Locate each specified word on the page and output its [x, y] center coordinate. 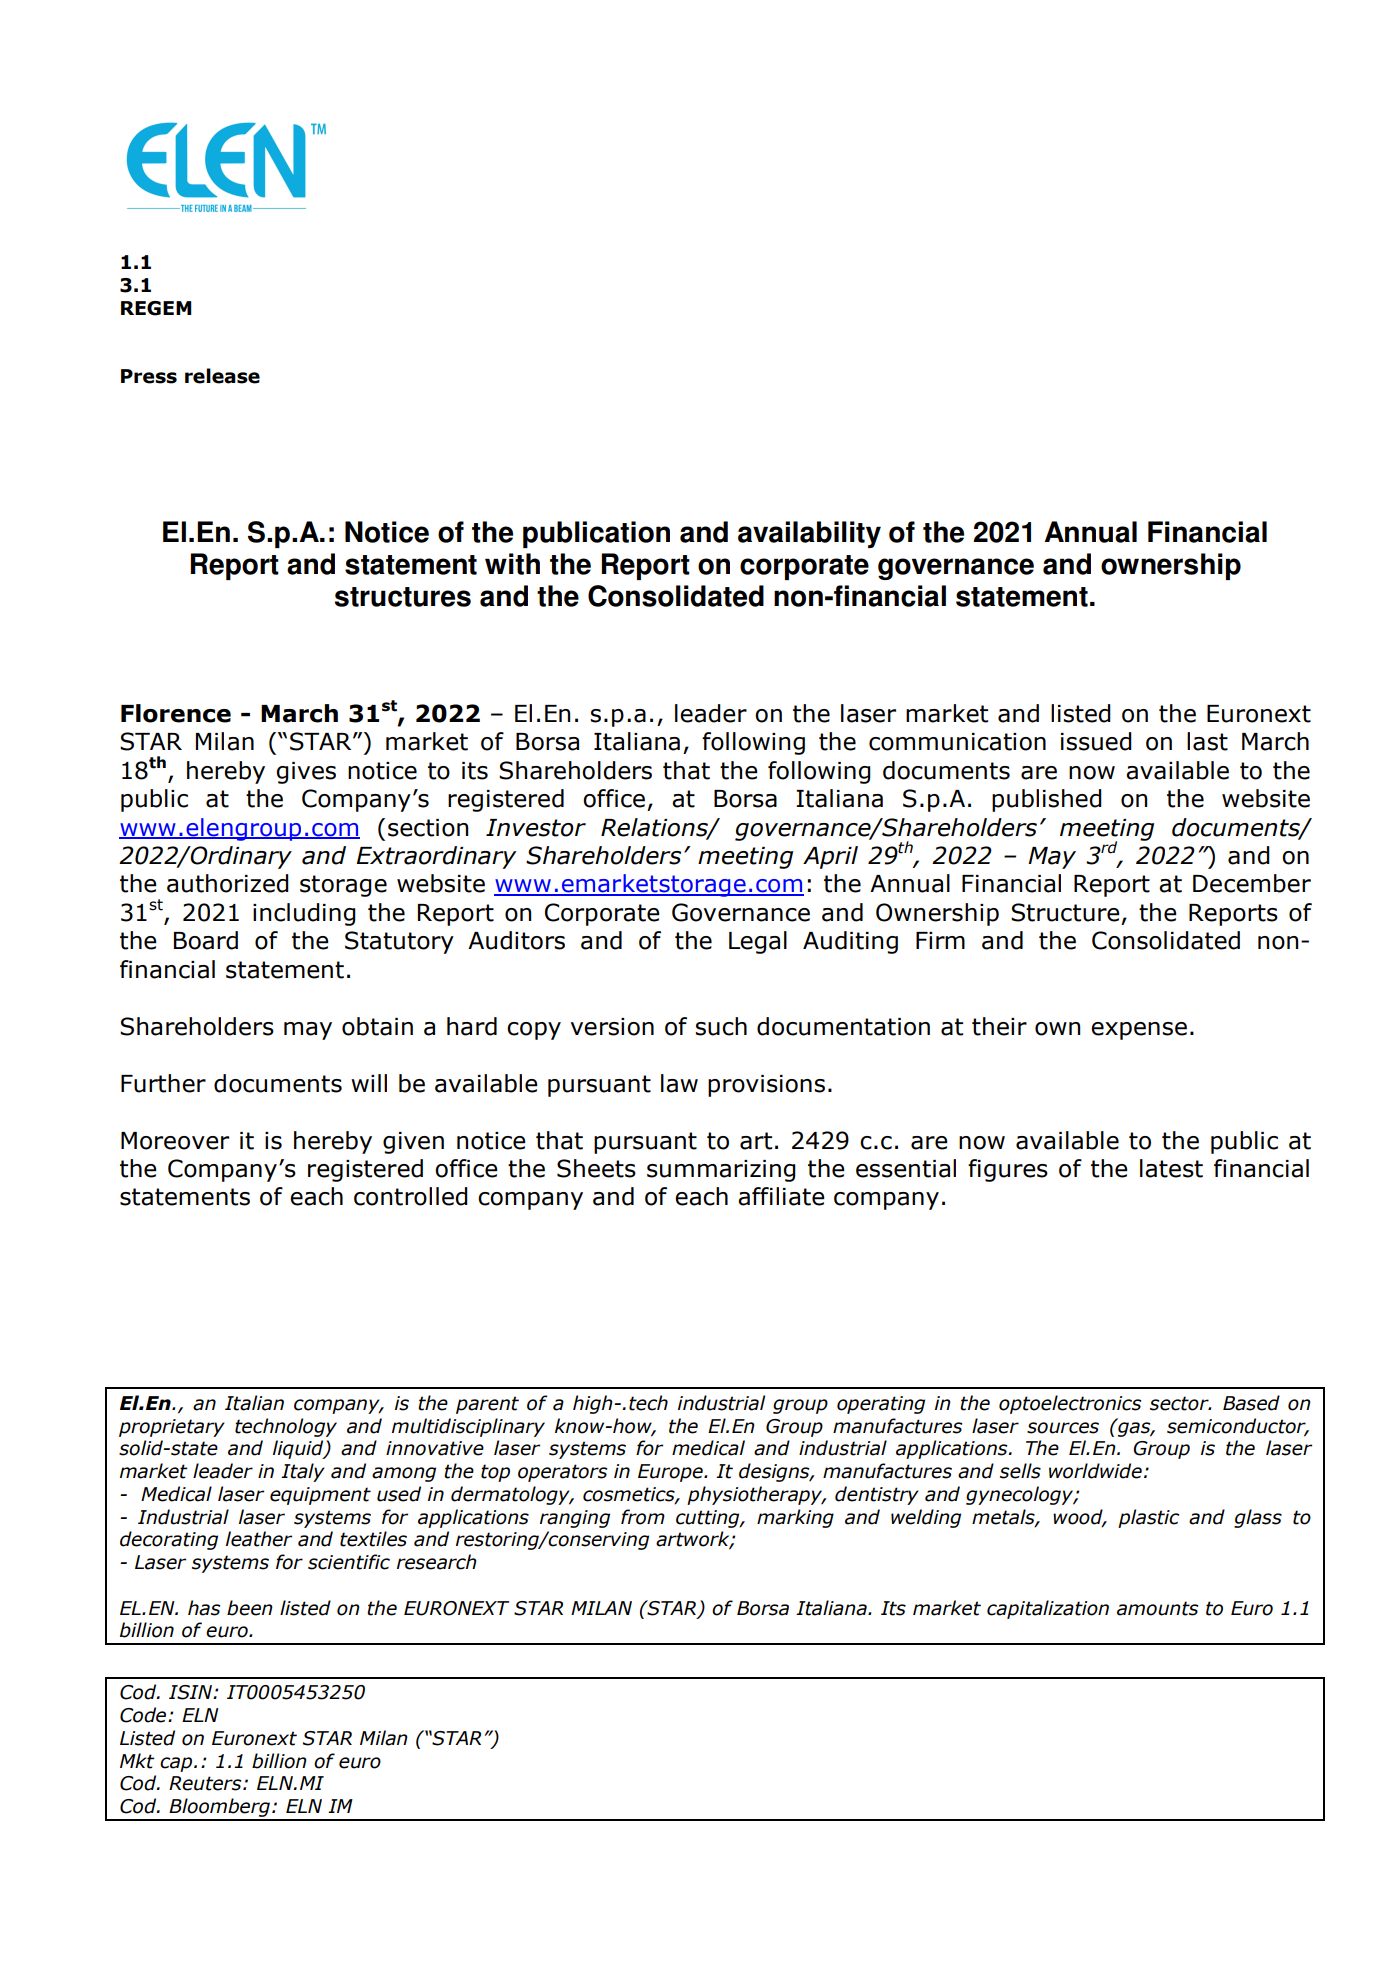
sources [1063, 1428]
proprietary [172, 1428]
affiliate [781, 1196]
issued [1096, 741]
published [1047, 800]
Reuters [206, 1783]
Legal [758, 942]
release [222, 376]
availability [809, 534]
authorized [228, 883]
